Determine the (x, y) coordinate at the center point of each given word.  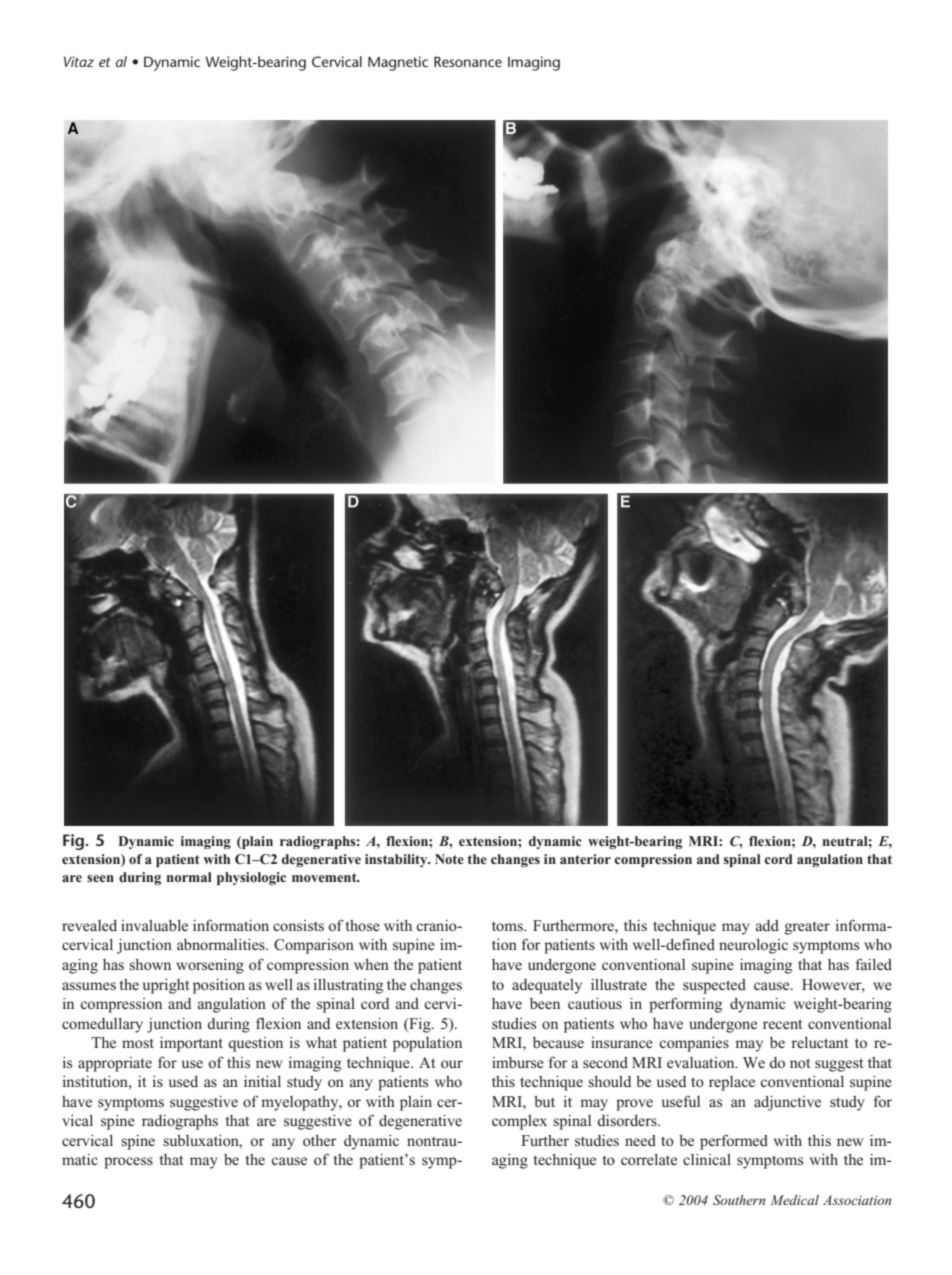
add (767, 925)
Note (449, 859)
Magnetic (398, 63)
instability (397, 860)
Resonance (468, 61)
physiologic (251, 878)
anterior (585, 859)
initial (262, 1081)
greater (807, 928)
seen (100, 878)
